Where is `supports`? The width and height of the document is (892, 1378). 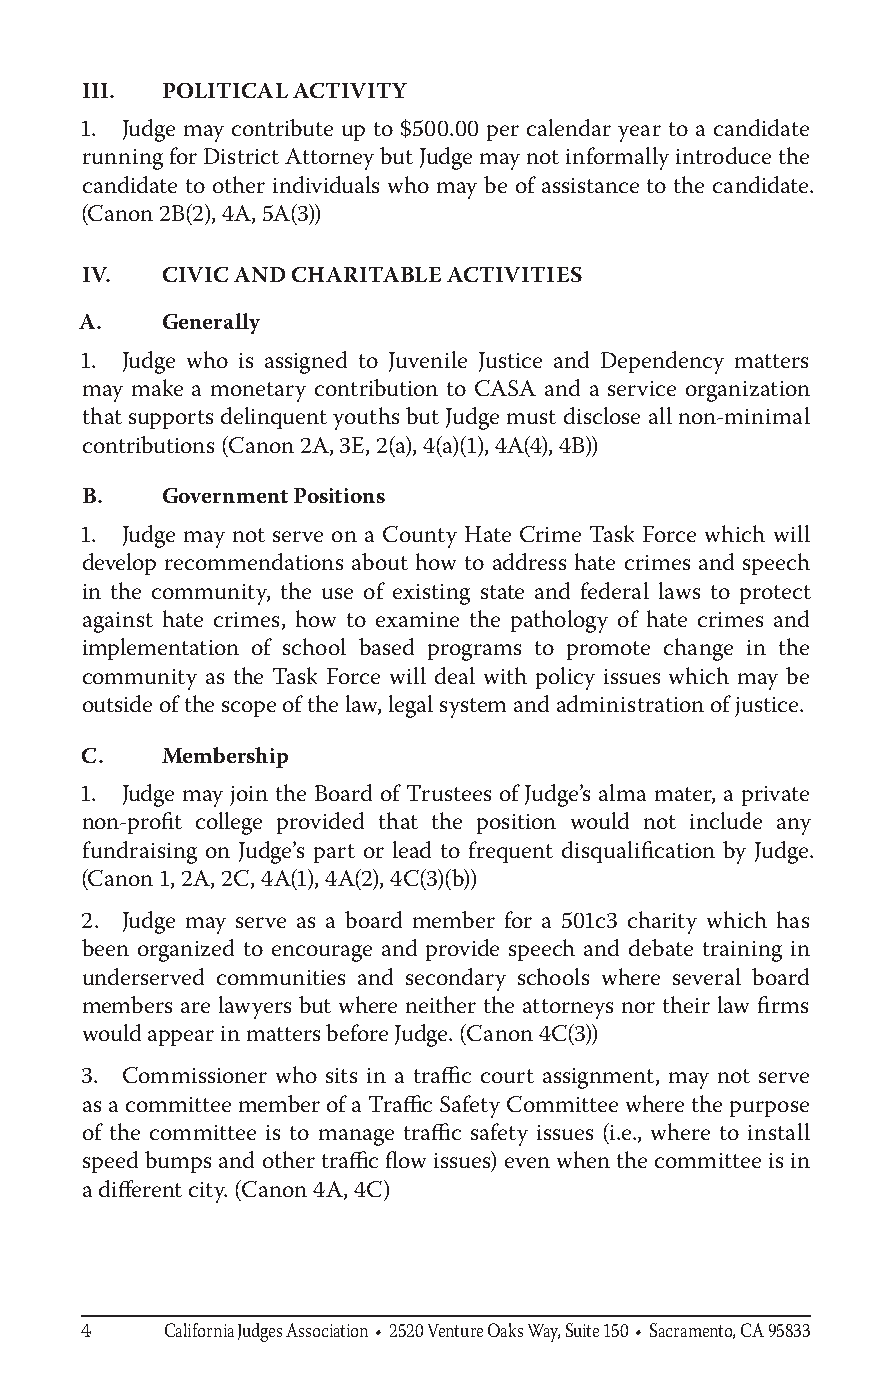 supports is located at coordinates (171, 419).
